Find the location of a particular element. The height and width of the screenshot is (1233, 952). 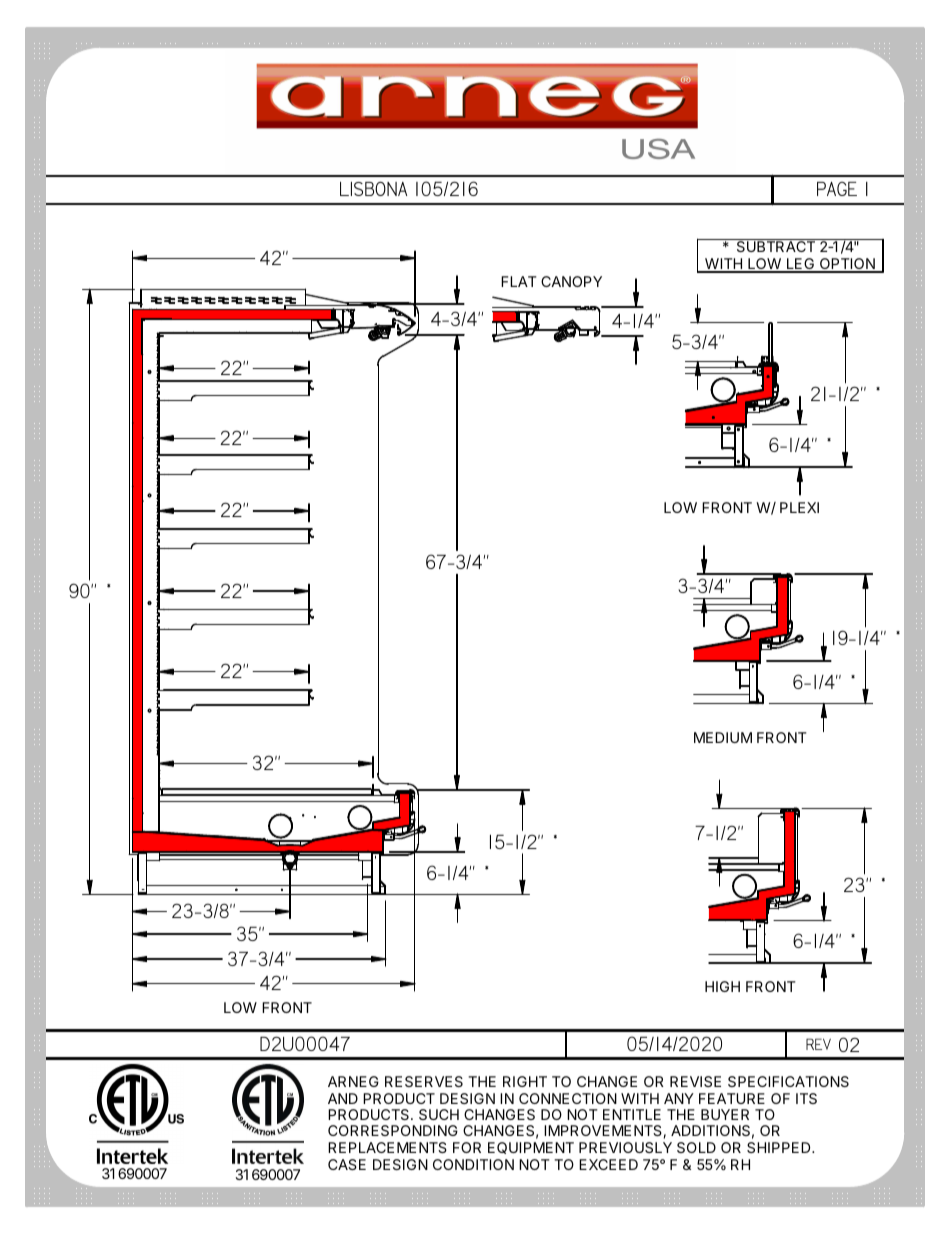

OPTION is located at coordinates (847, 265).
